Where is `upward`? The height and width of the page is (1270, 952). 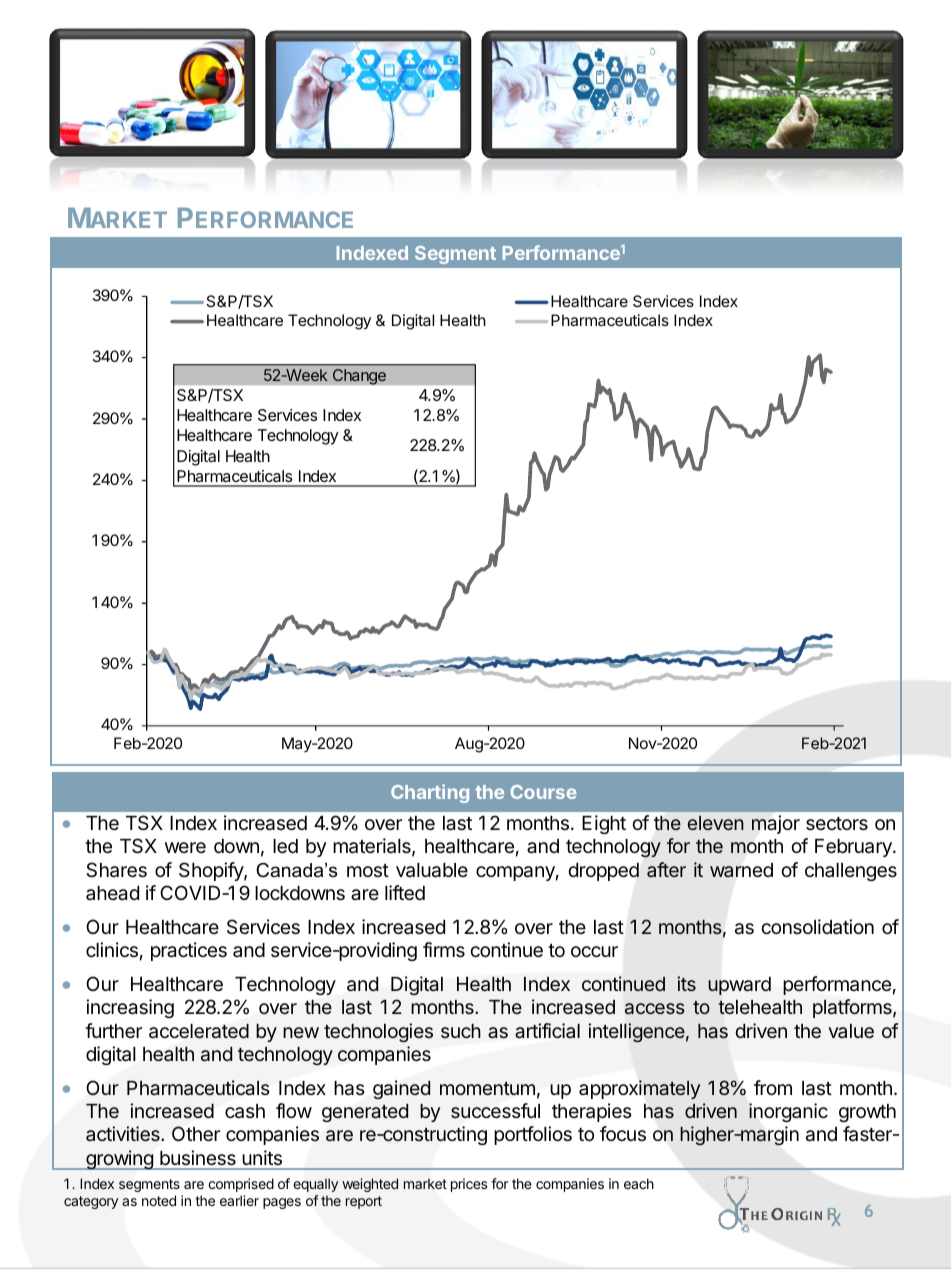
upward is located at coordinates (739, 986).
